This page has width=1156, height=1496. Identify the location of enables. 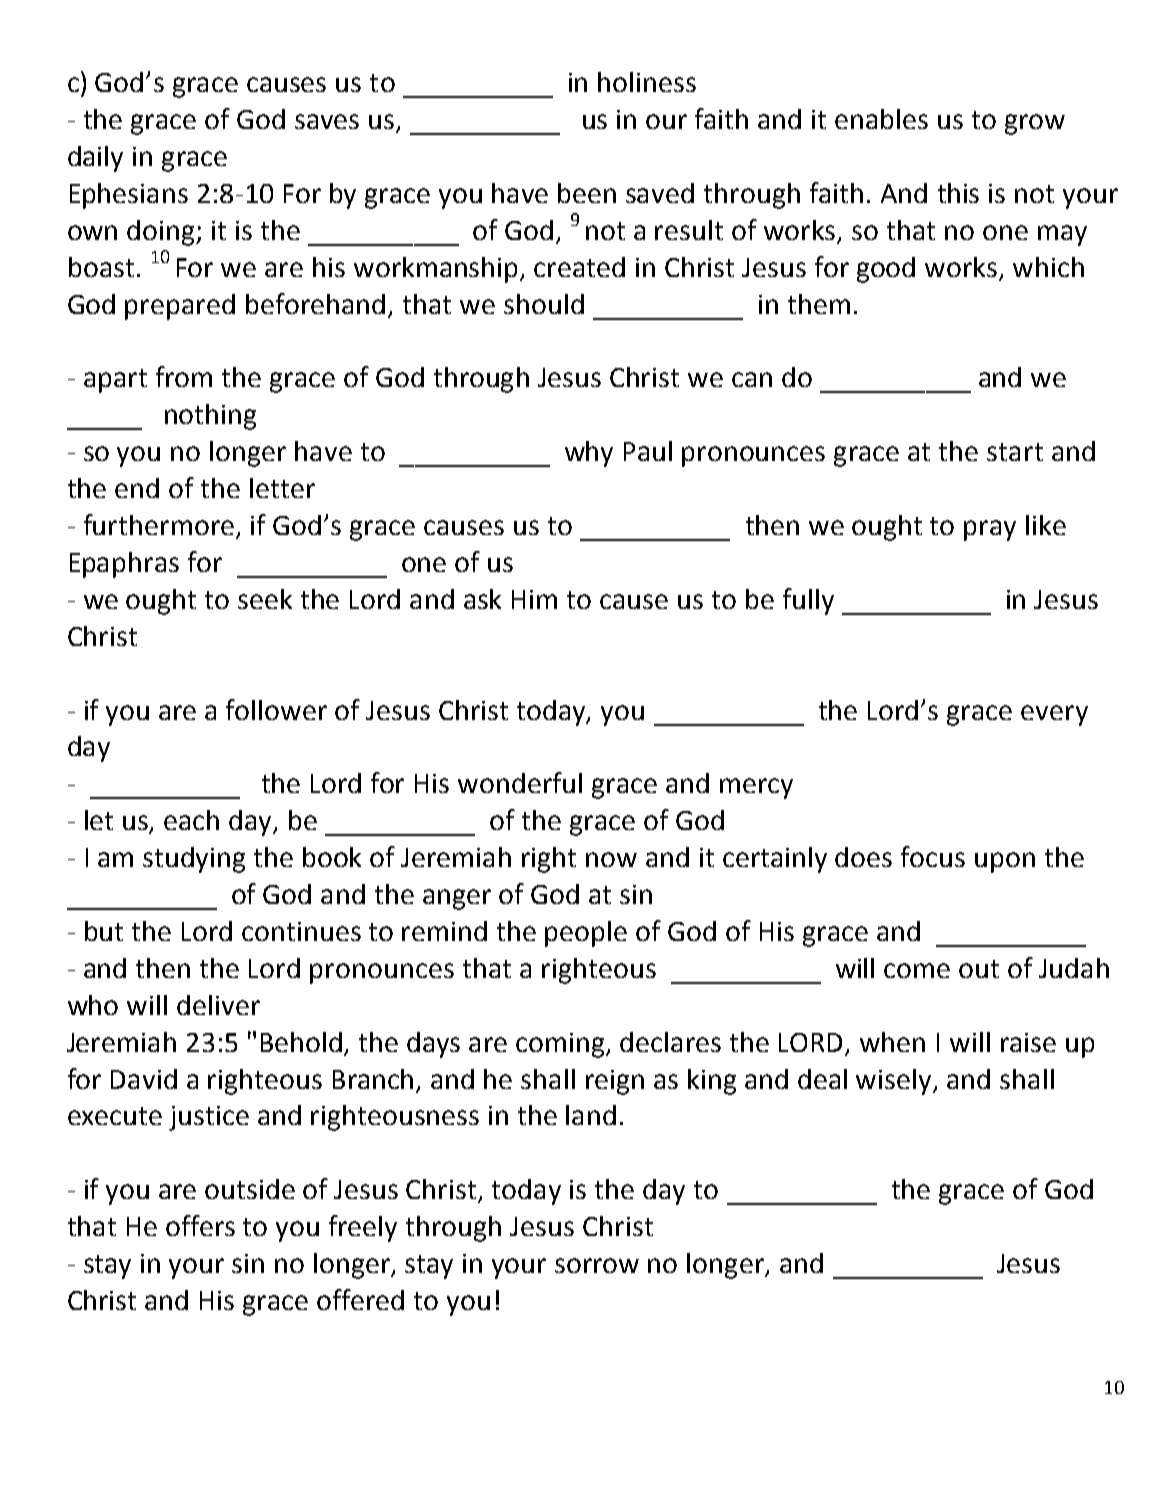
(881, 119).
